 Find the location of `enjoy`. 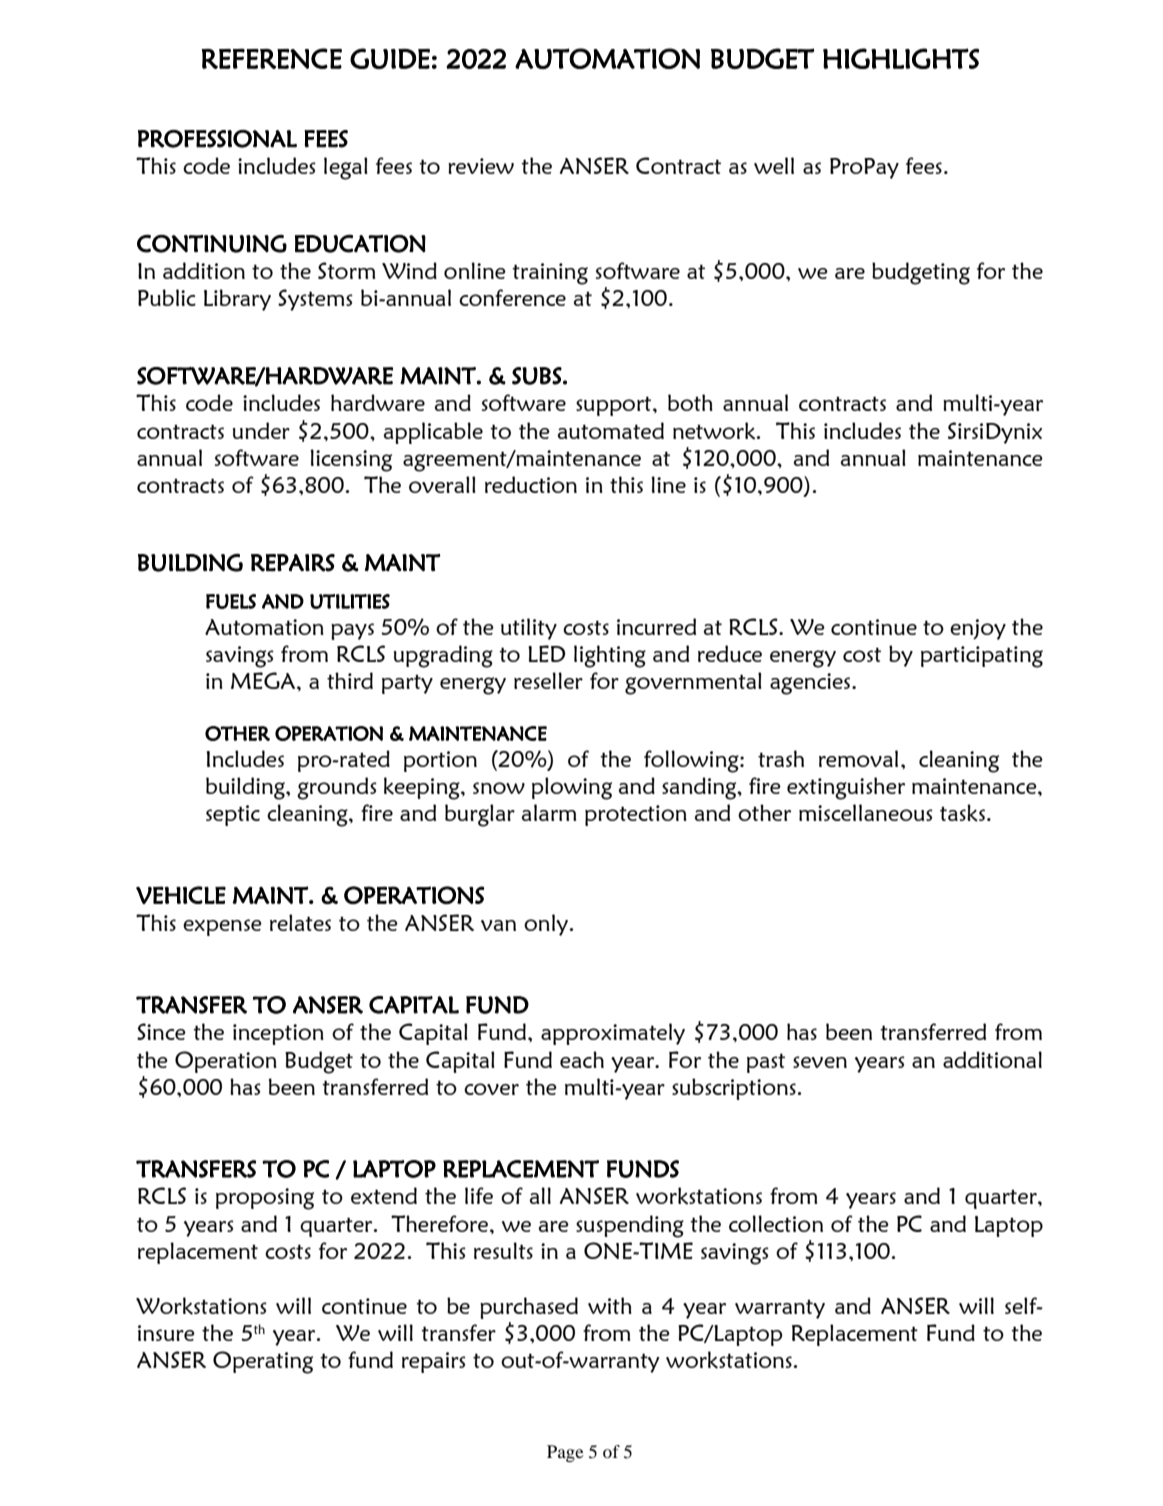

enjoy is located at coordinates (978, 629).
